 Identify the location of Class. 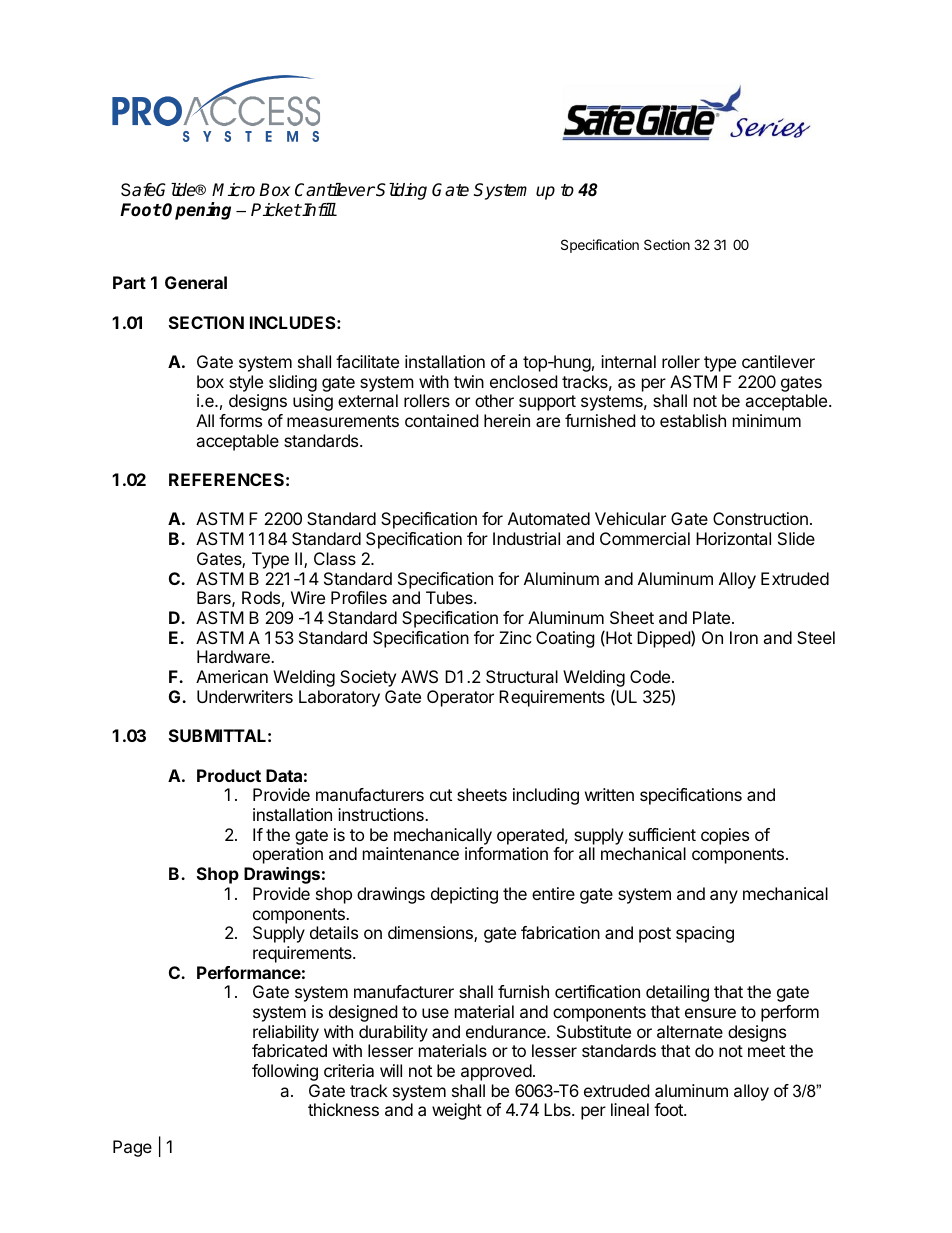
(335, 558).
